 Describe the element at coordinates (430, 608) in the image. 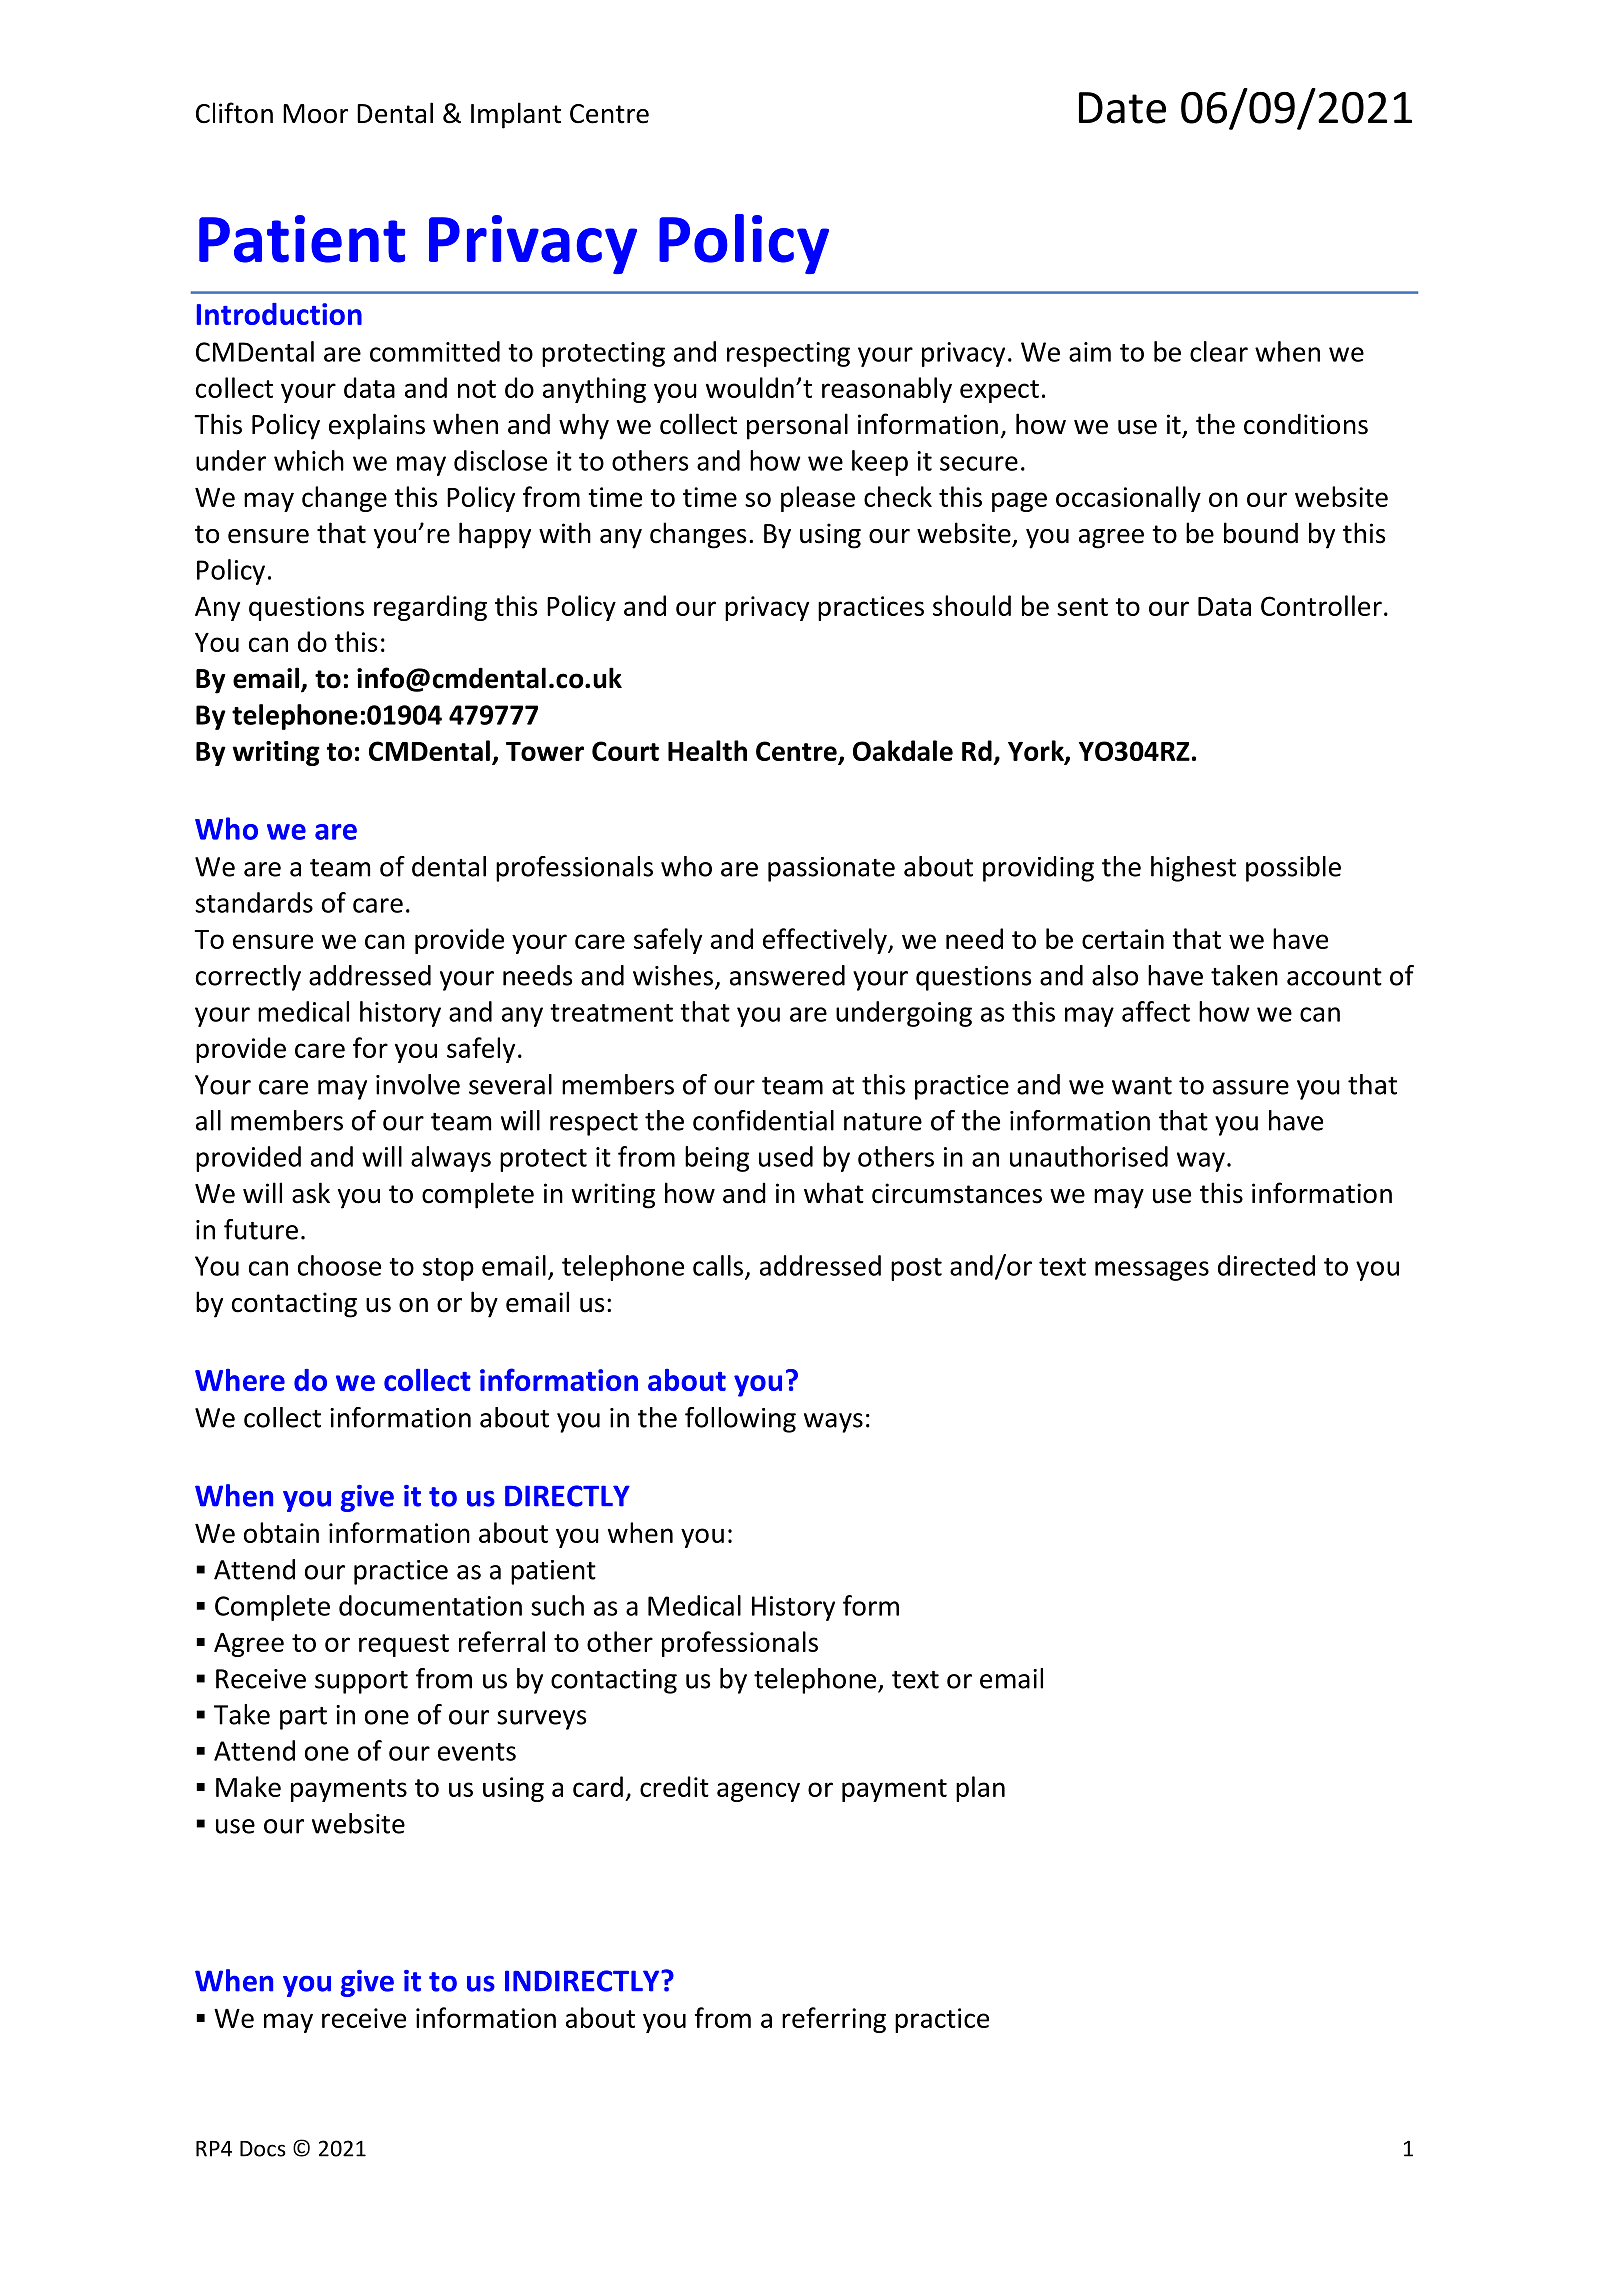

I see `regarding` at that location.
